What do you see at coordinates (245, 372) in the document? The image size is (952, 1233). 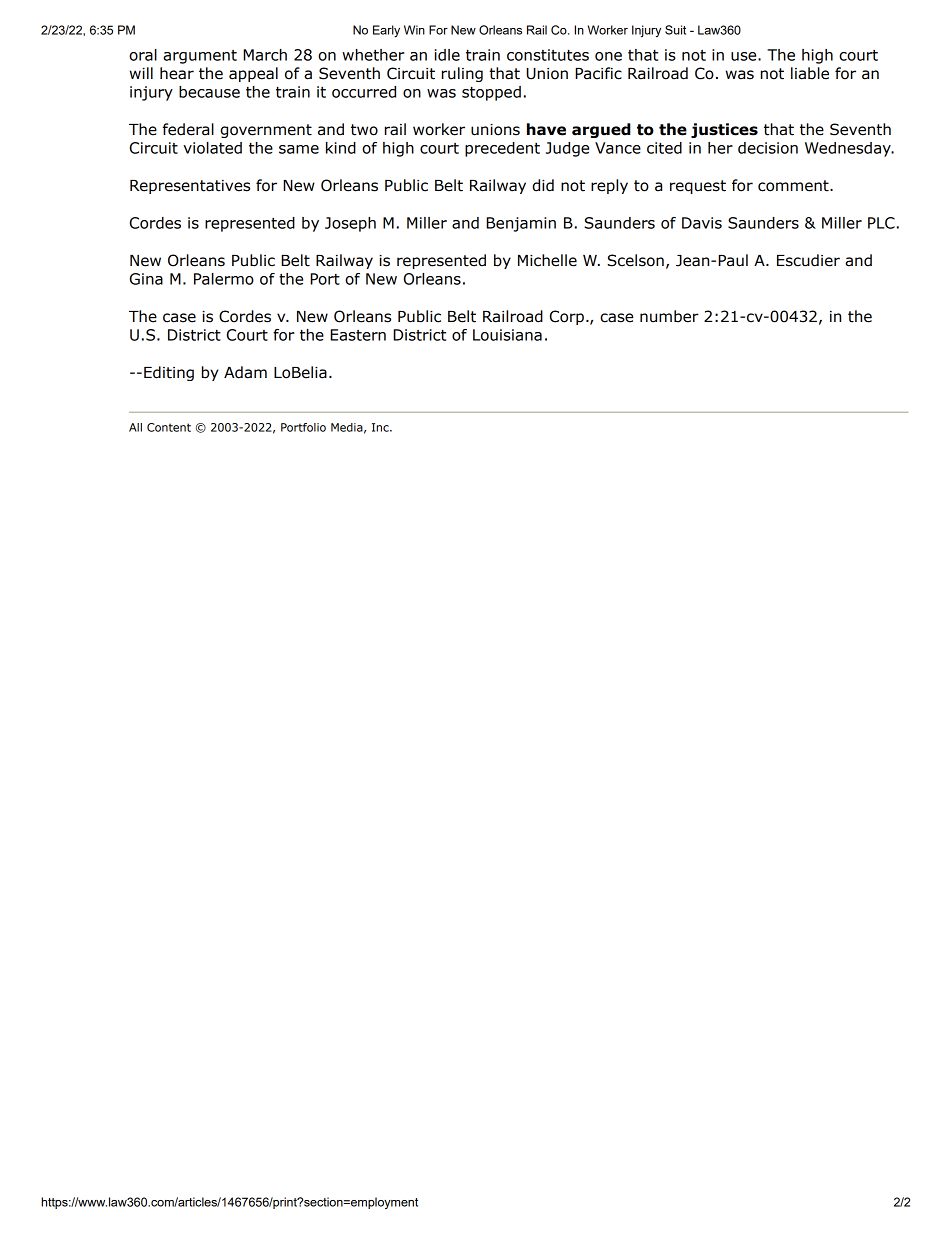 I see `Adam` at bounding box center [245, 372].
